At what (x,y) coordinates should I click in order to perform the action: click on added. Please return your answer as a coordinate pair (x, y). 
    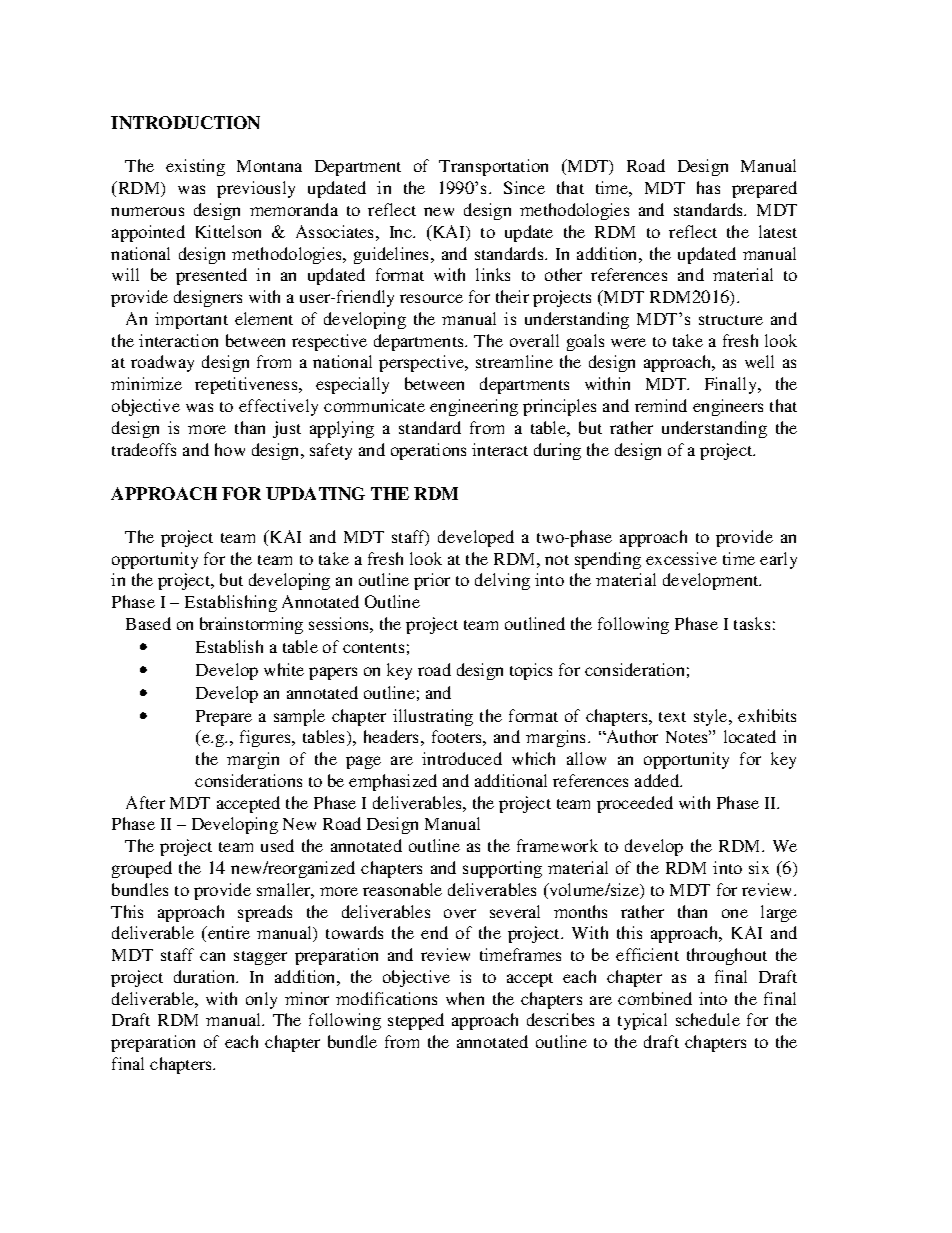
    Looking at the image, I should click on (658, 780).
